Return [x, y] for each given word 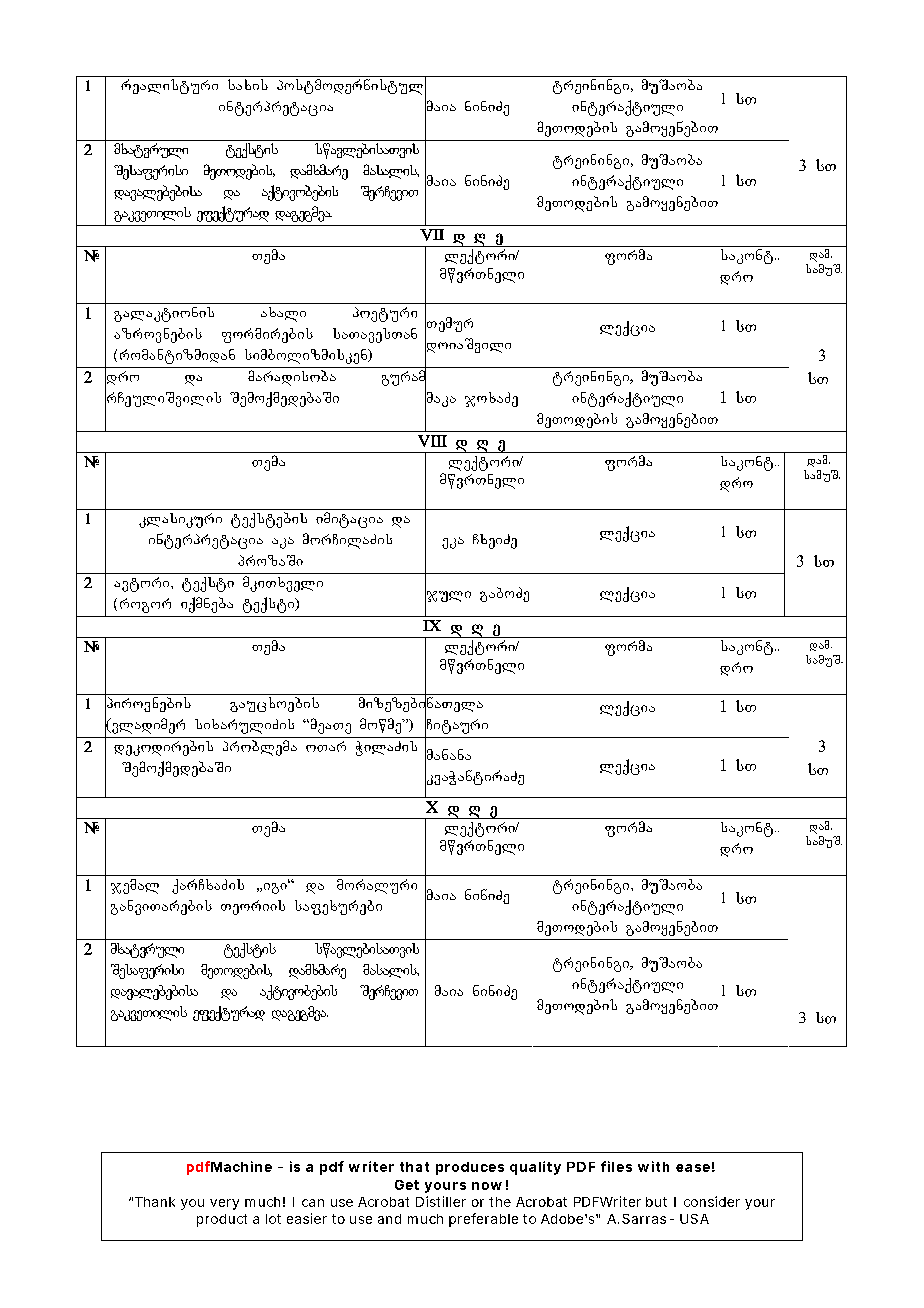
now [487, 1186]
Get [407, 1185]
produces [470, 1168]
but [656, 1202]
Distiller [441, 1201]
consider [712, 1201]
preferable [483, 1220]
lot [273, 1219]
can [313, 1203]
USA [694, 1219]
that [414, 1167]
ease [693, 1168]
